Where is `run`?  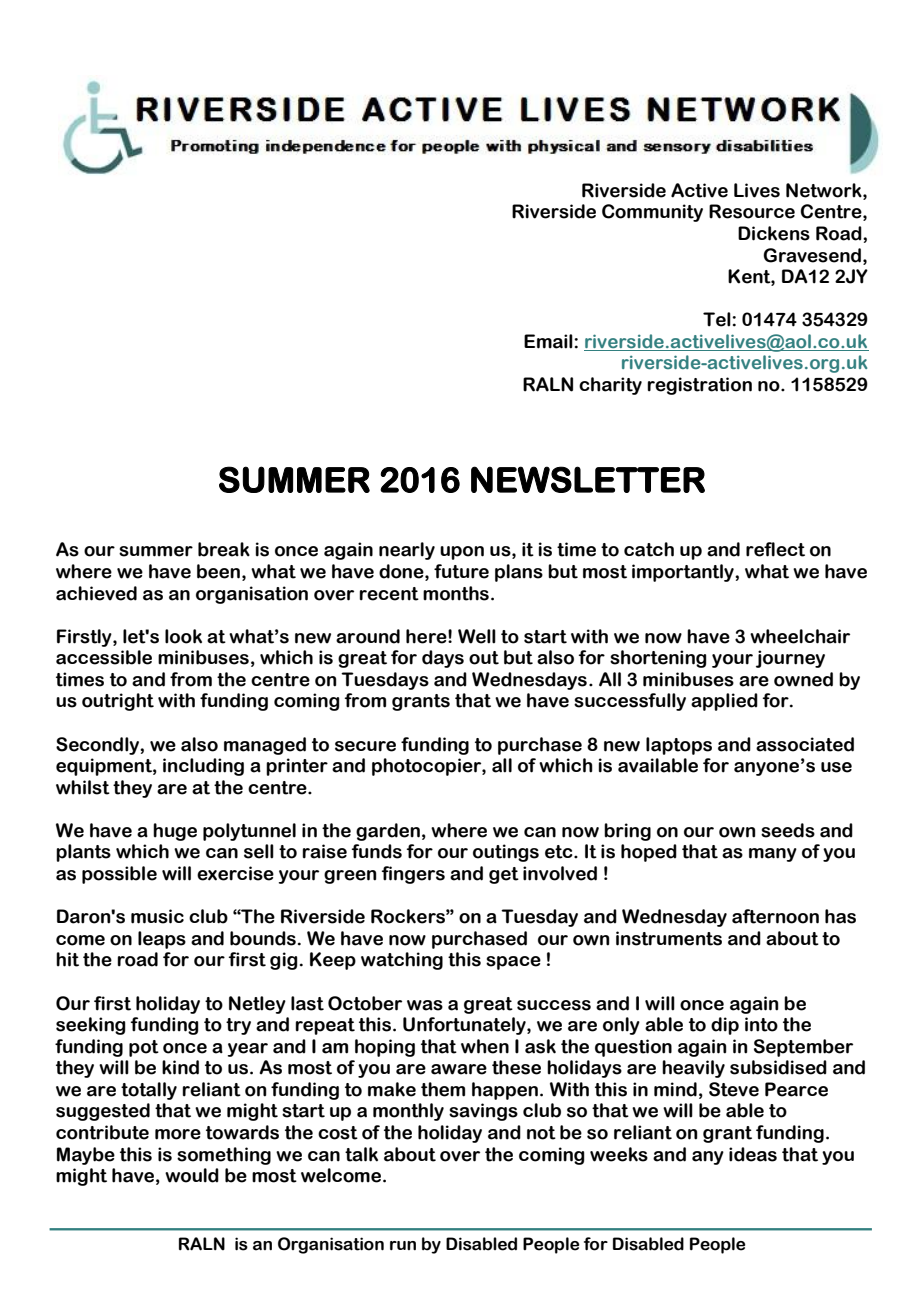 run is located at coordinates (403, 1246).
